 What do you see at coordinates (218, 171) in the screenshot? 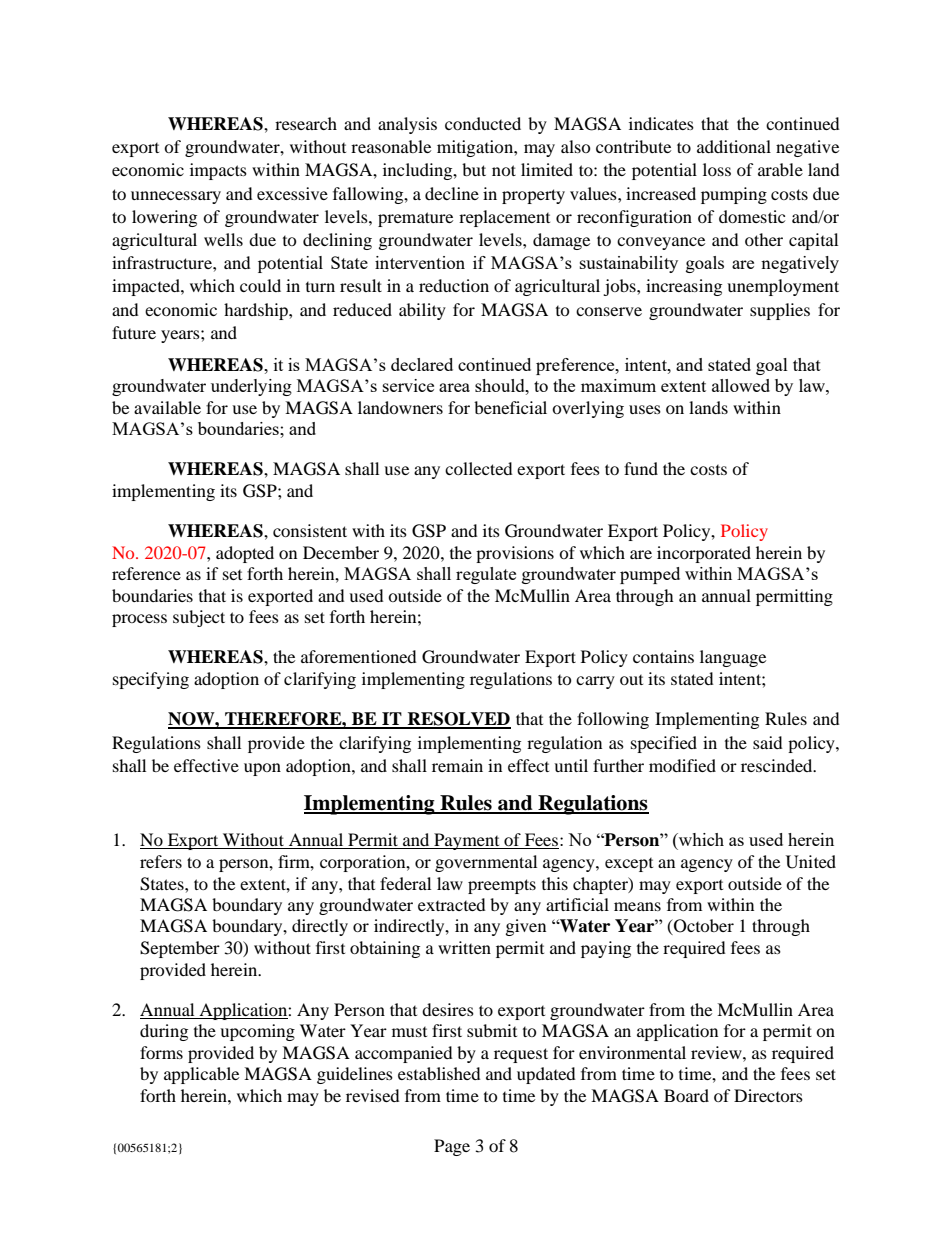
I see `impacts` at bounding box center [218, 171].
